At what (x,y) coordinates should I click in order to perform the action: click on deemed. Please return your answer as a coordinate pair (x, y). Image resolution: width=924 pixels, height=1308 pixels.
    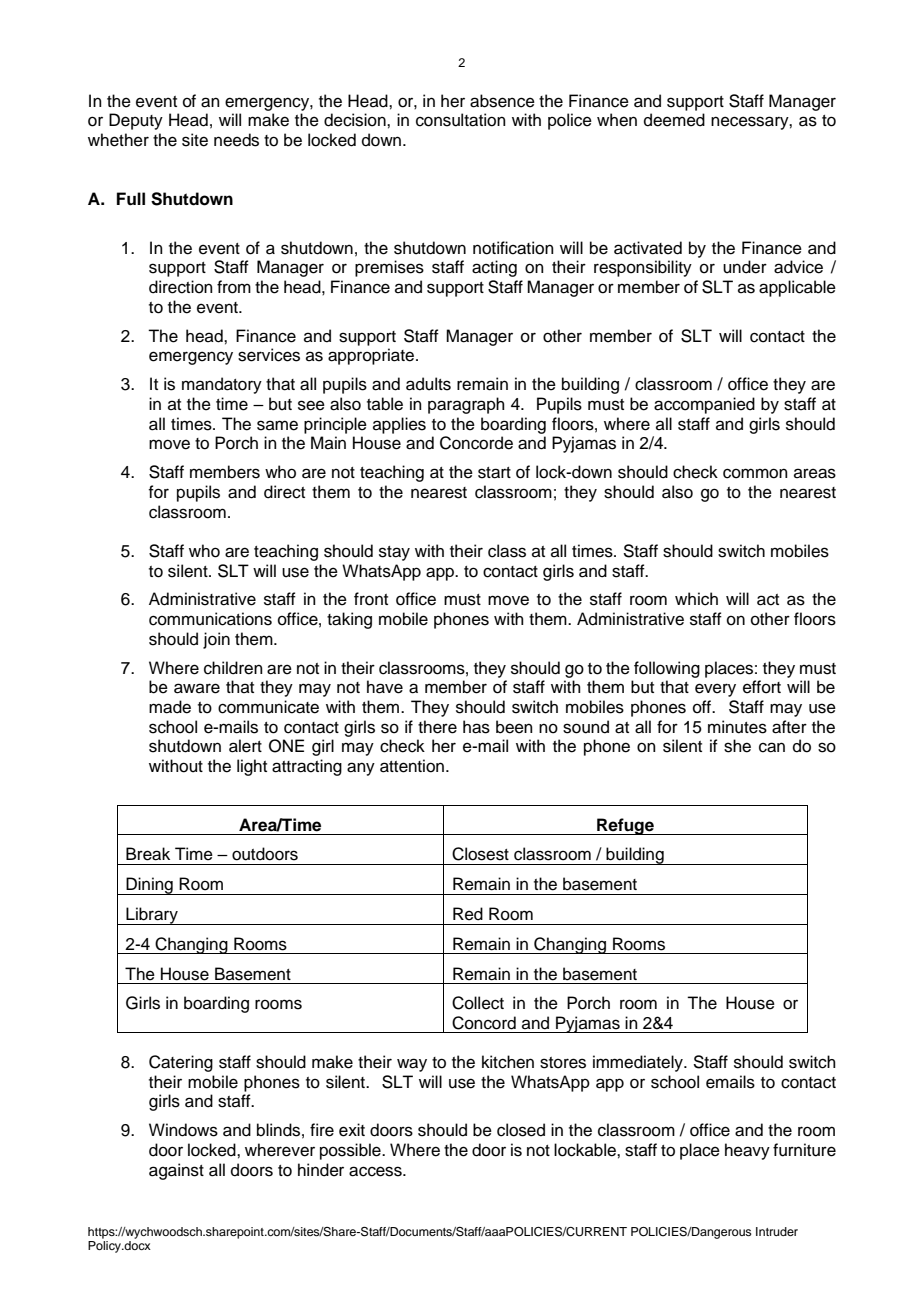
    Looking at the image, I should click on (674, 120).
